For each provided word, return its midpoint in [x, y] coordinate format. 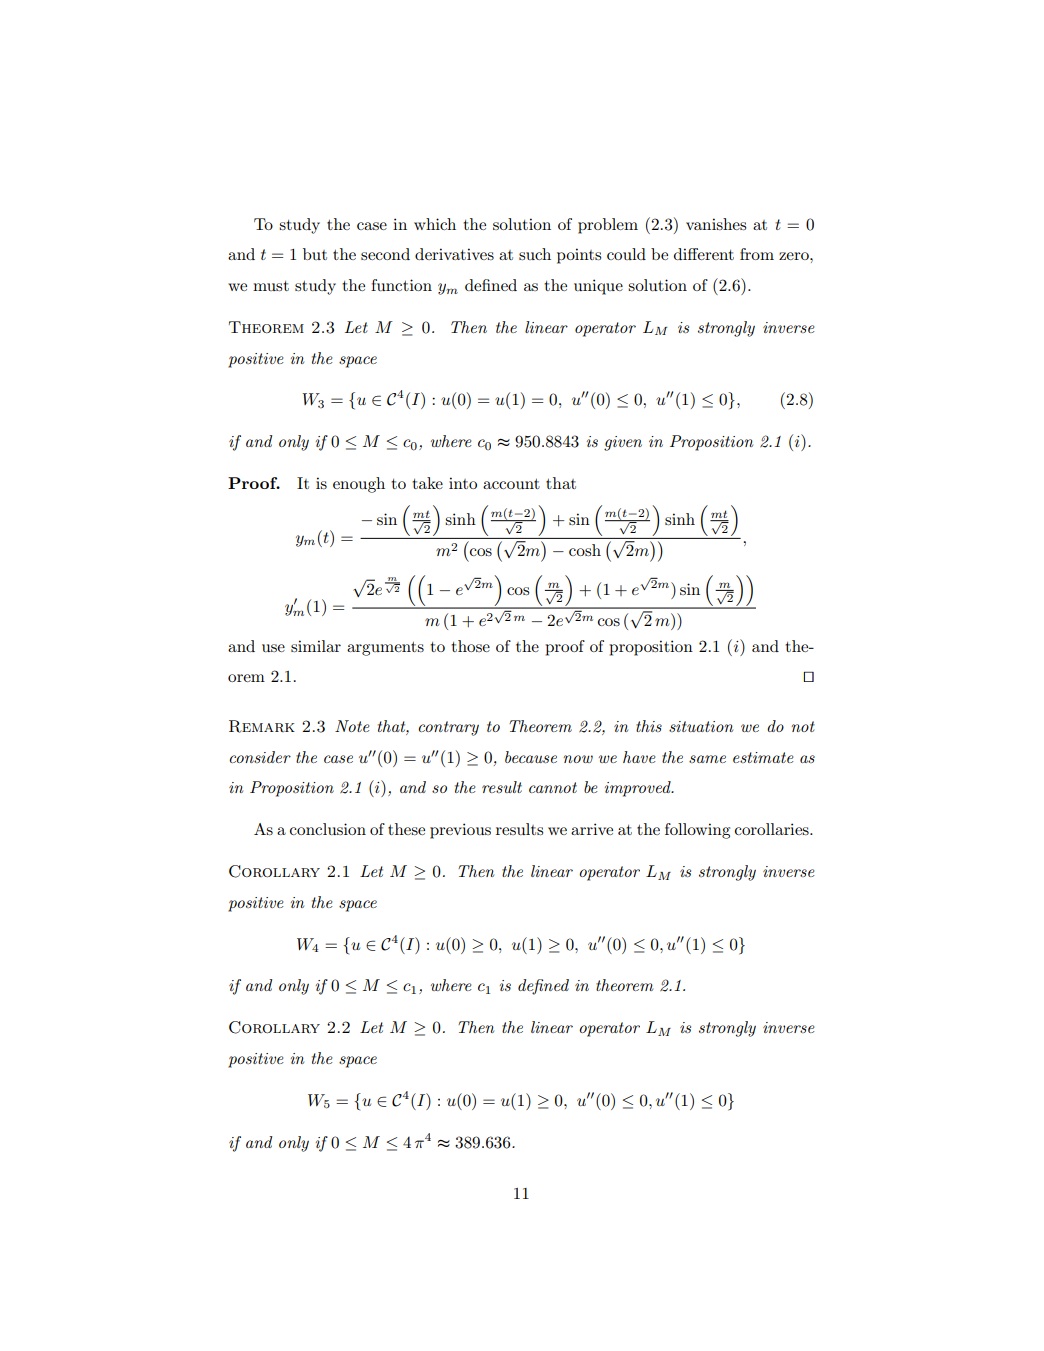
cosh [585, 550]
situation [701, 726]
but [315, 254]
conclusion [328, 829]
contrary [448, 728]
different [704, 254]
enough [359, 485]
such [535, 254]
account [511, 483]
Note [352, 726]
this [649, 726]
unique [598, 287]
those [470, 646]
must [271, 286]
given [623, 443]
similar [316, 646]
